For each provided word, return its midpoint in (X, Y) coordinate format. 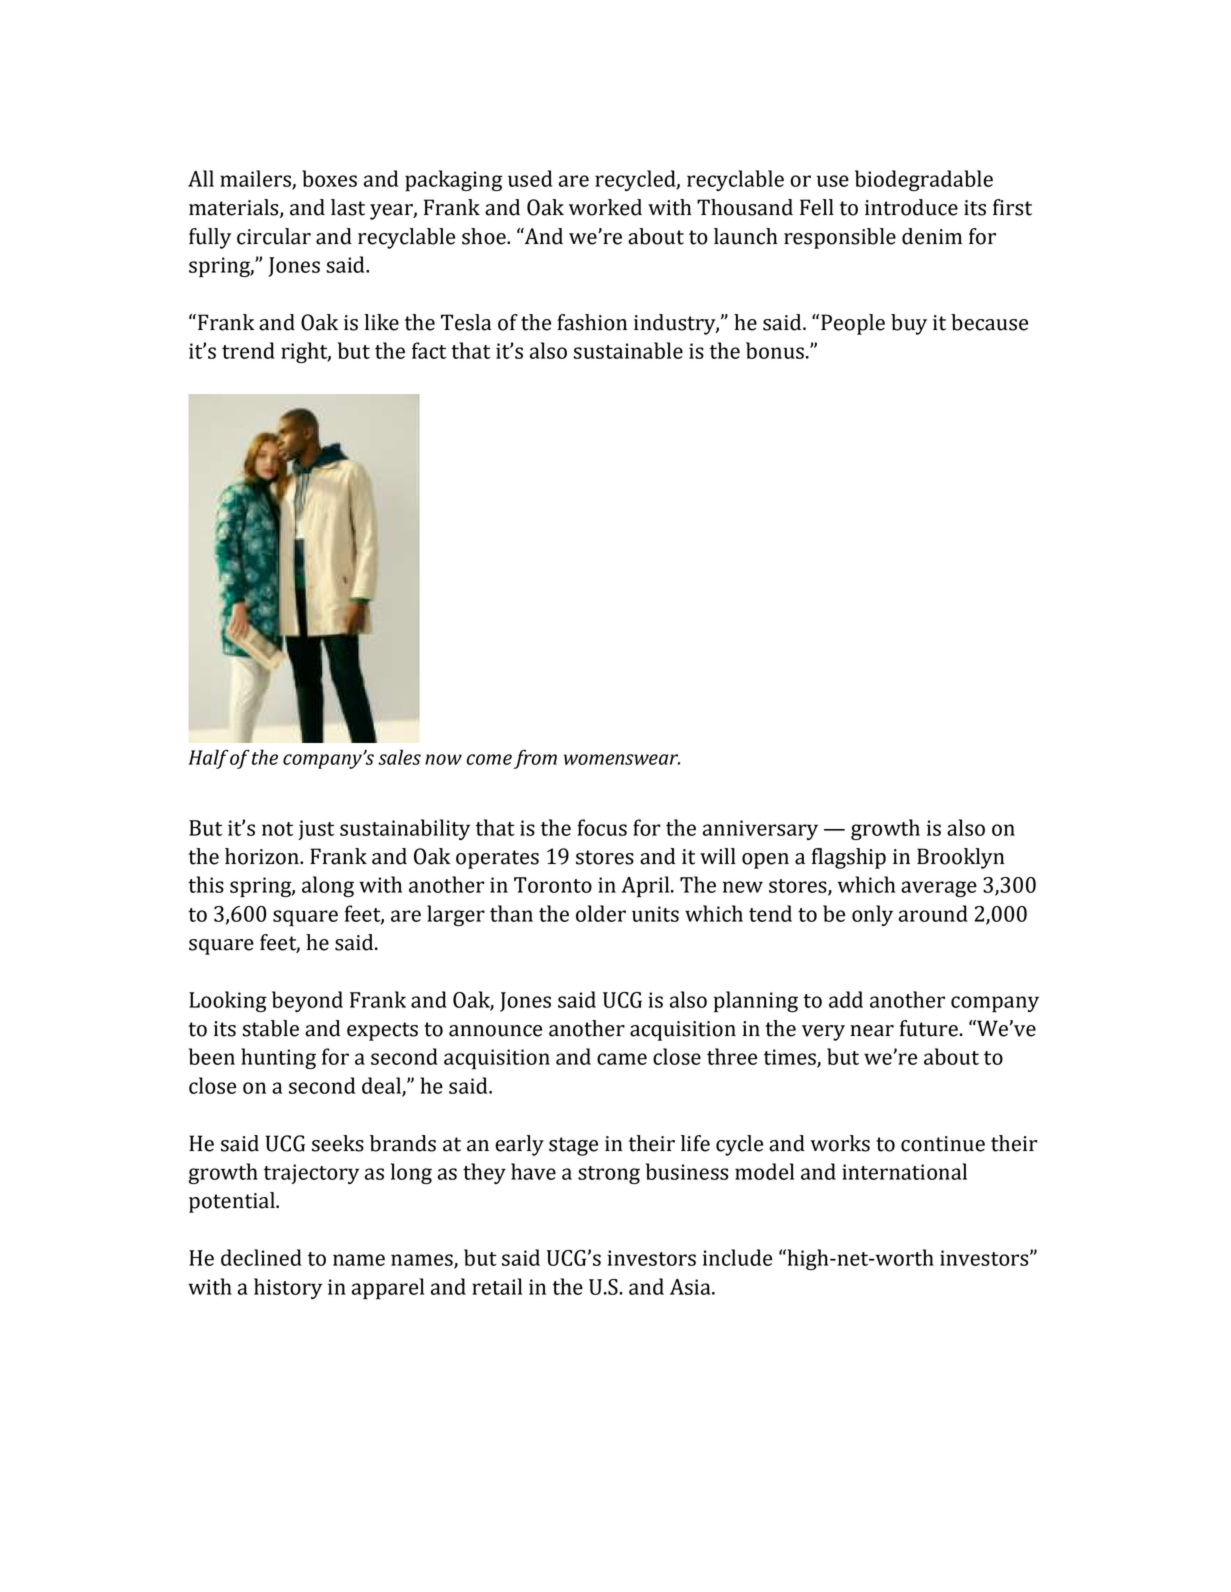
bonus (775, 350)
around (933, 913)
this (206, 884)
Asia (691, 1287)
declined (261, 1257)
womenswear (622, 759)
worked (605, 207)
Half (209, 759)
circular (274, 236)
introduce (911, 207)
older (601, 913)
